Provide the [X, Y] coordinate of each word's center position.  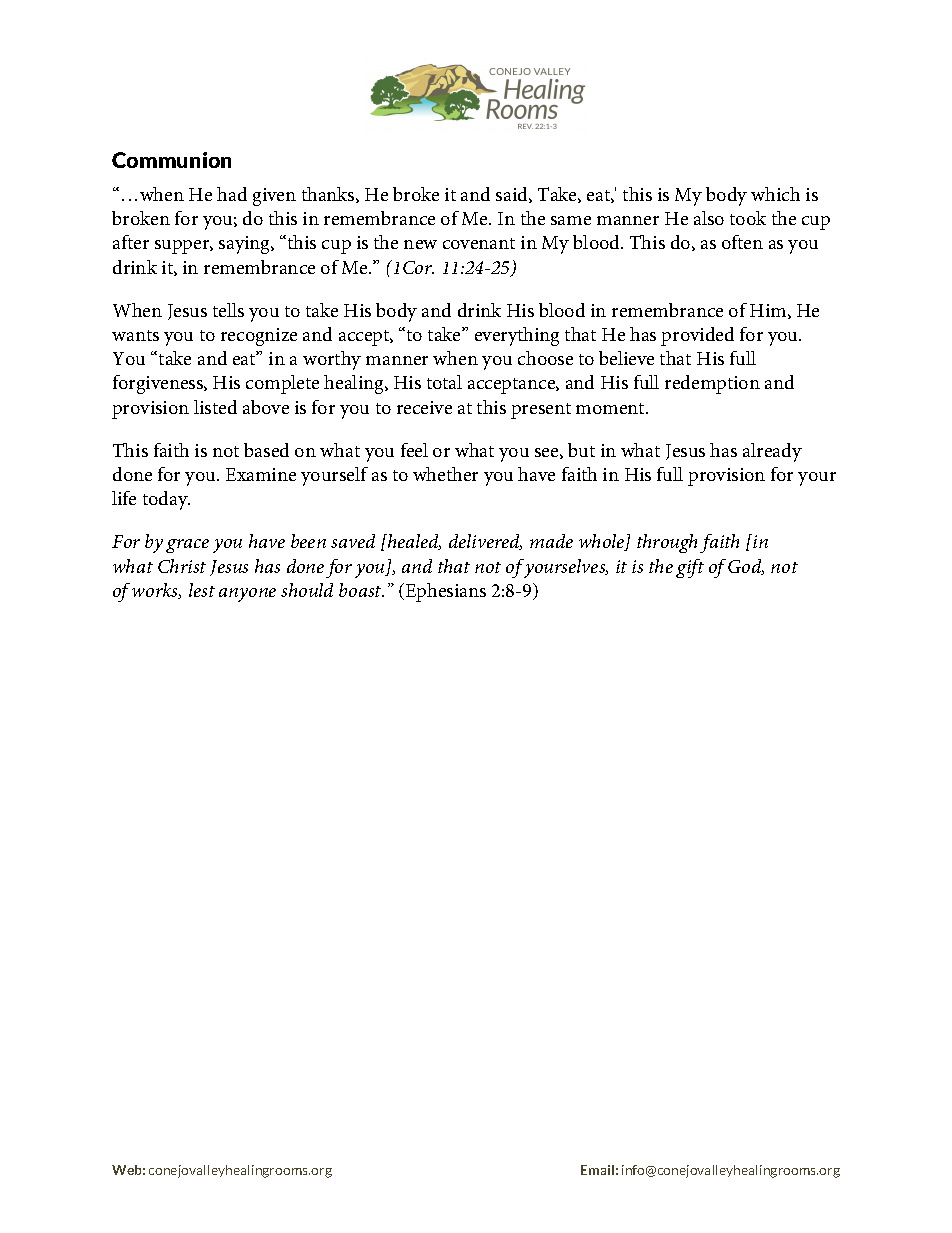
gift [690, 568]
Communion [171, 160]
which [775, 194]
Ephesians [444, 592]
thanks [329, 195]
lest [202, 590]
